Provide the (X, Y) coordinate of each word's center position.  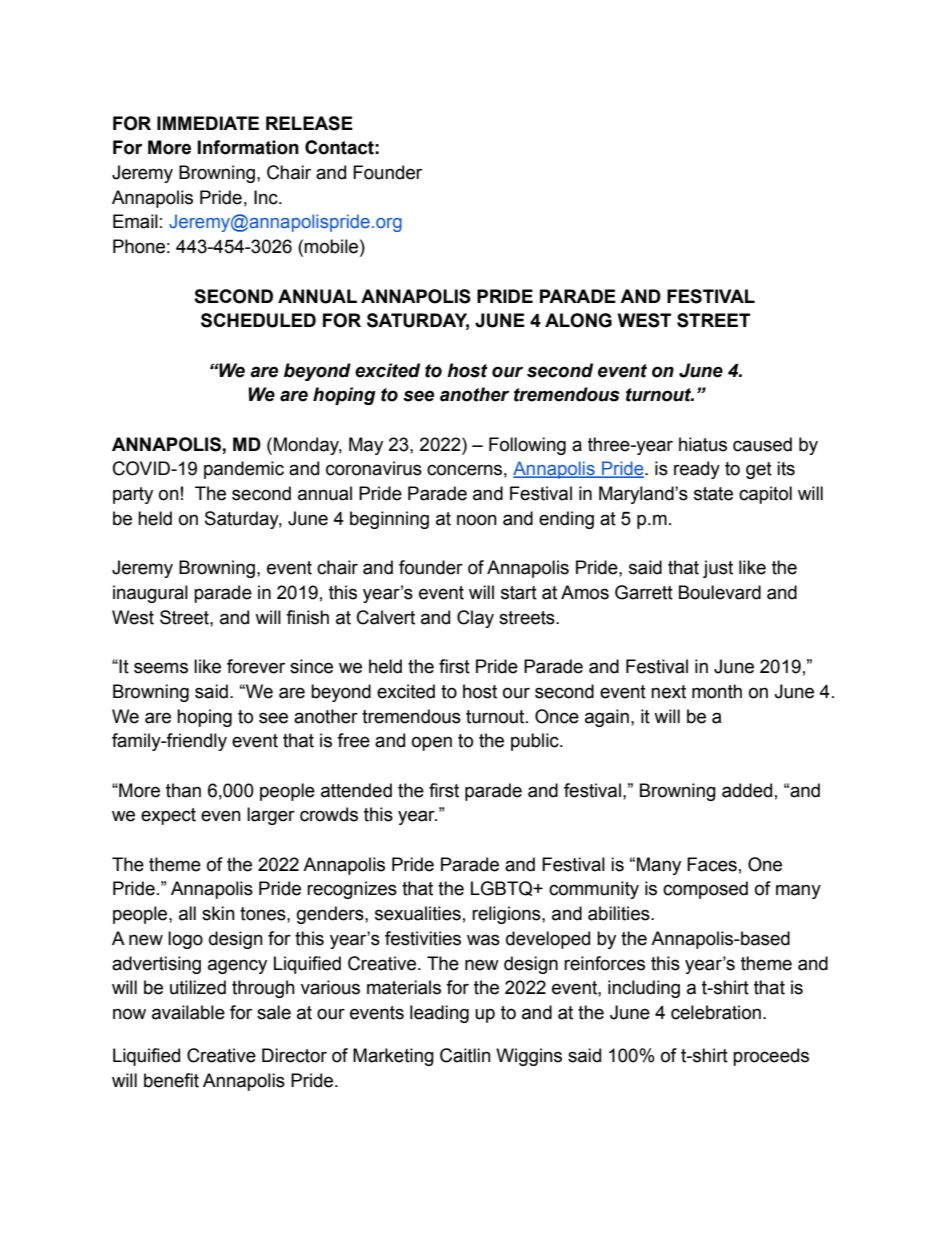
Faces (712, 864)
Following (527, 446)
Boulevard (720, 592)
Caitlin (465, 1055)
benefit (171, 1080)
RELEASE (309, 123)
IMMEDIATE (208, 123)
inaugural (150, 594)
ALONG (578, 320)
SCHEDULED (258, 320)
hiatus (703, 444)
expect (168, 816)
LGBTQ (503, 888)
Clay (475, 619)
